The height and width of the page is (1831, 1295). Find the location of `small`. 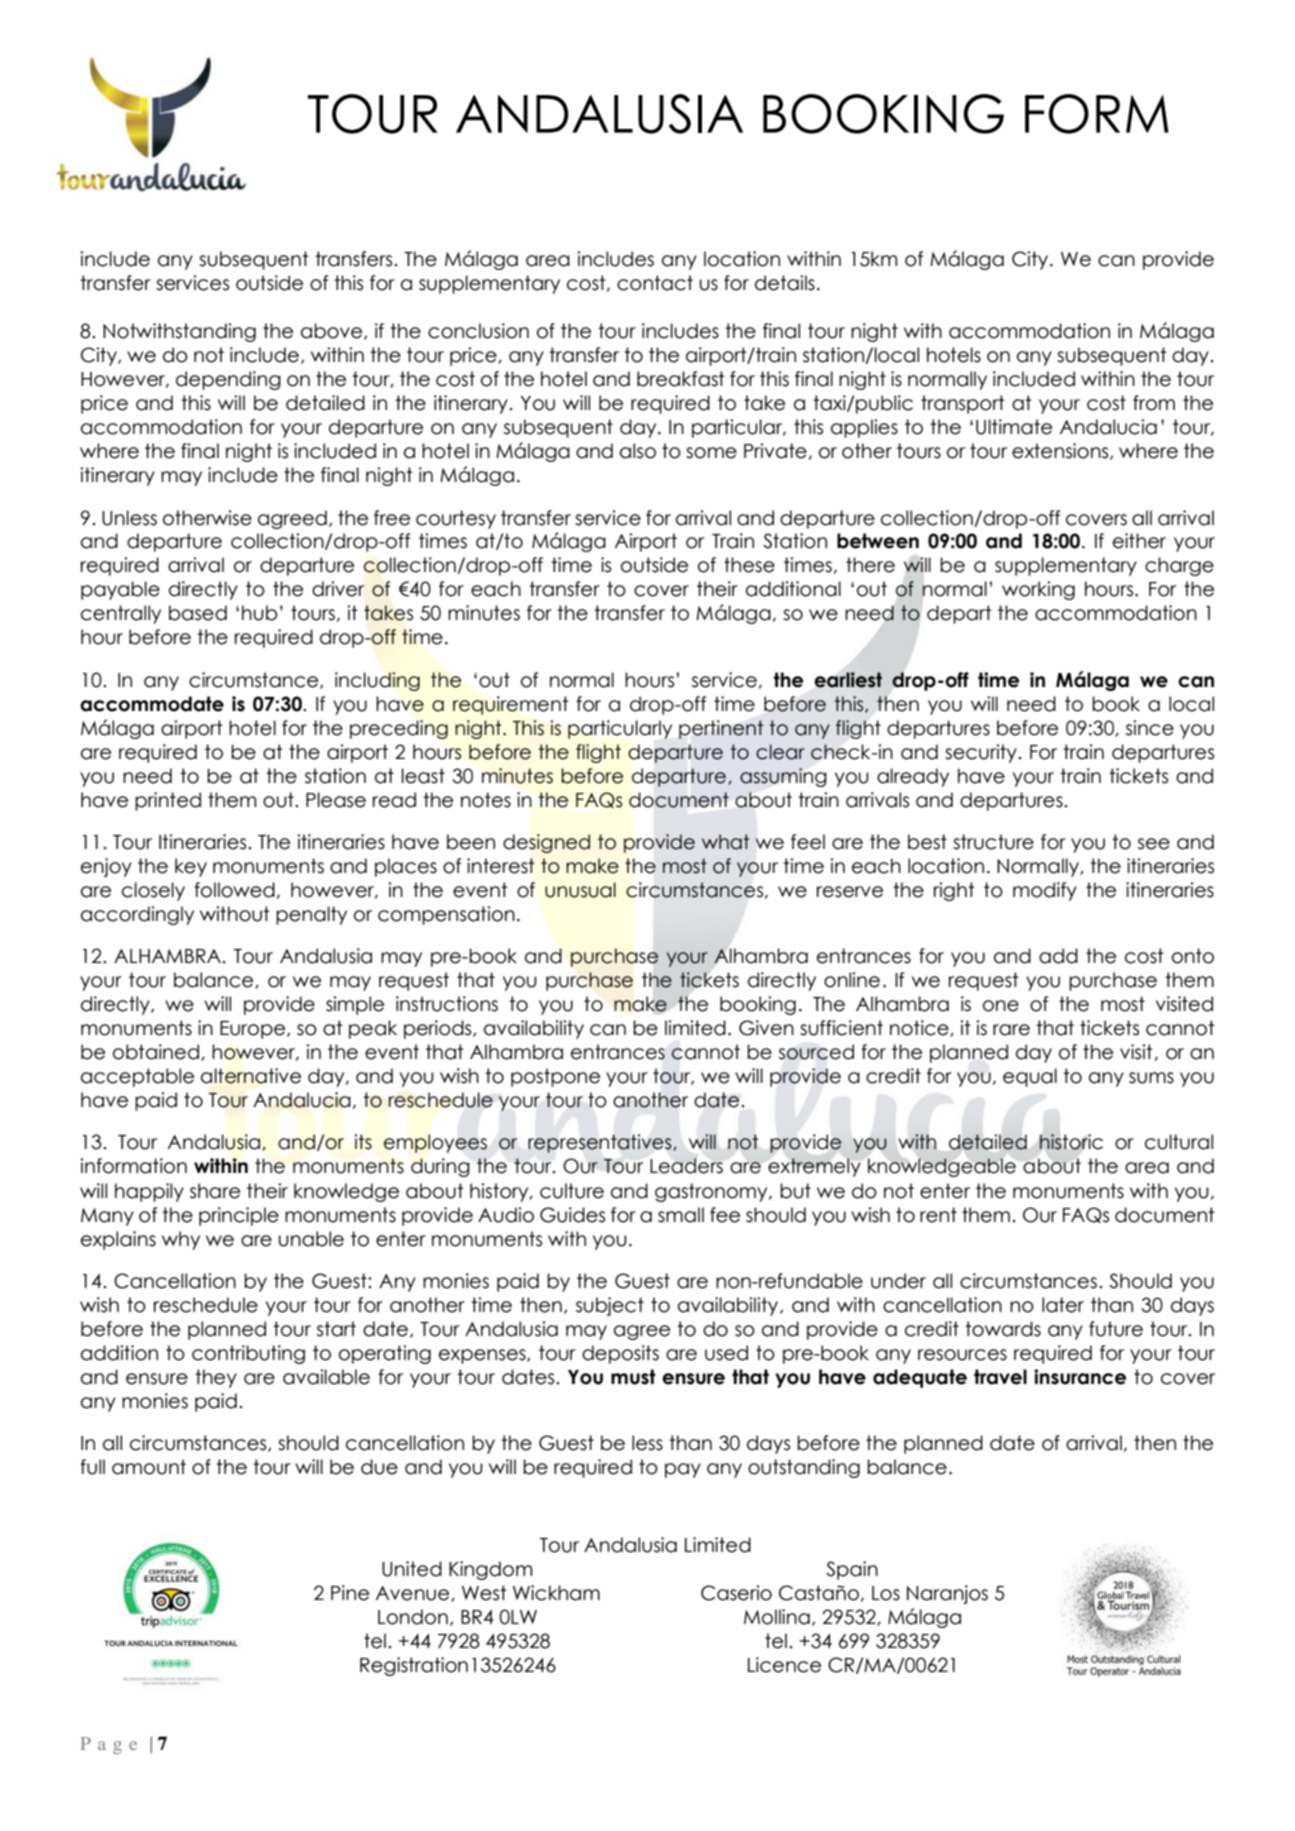

small is located at coordinates (681, 1215).
